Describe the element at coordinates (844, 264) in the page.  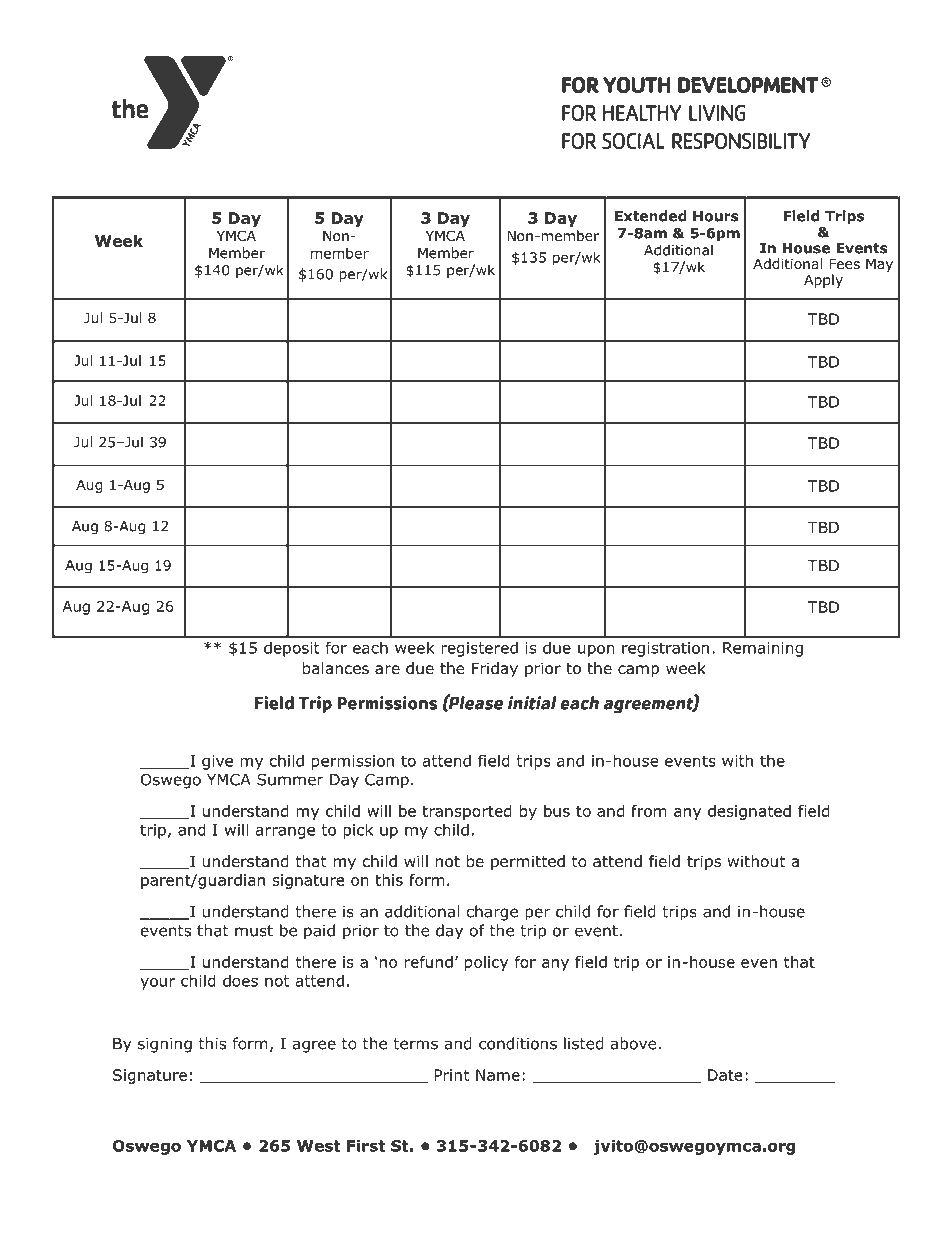
I see `Fees` at that location.
